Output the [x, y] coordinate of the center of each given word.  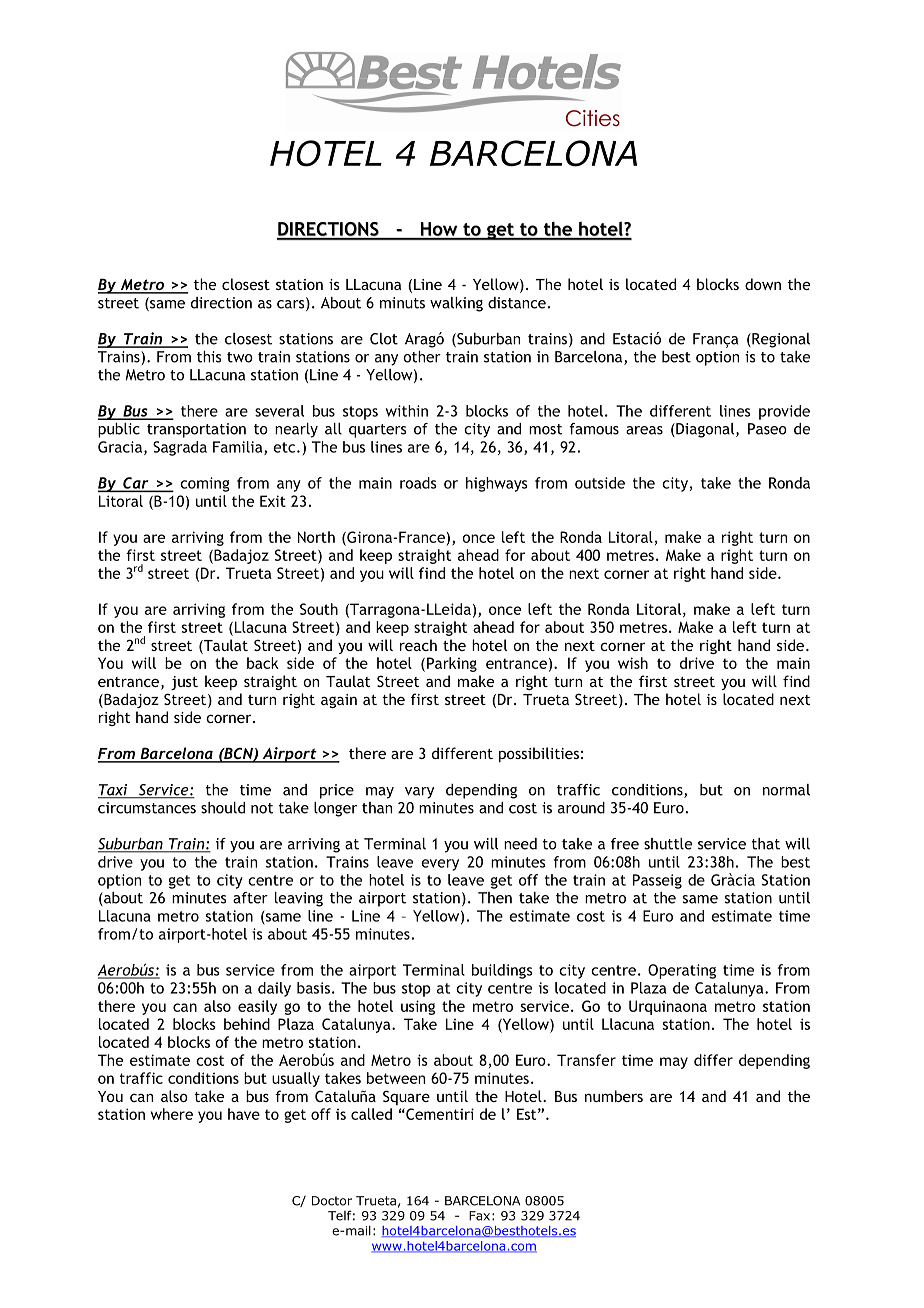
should [223, 808]
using [418, 1007]
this [209, 357]
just [184, 683]
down [763, 284]
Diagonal [705, 430]
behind [247, 1024]
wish [633, 663]
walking [456, 304]
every [440, 865]
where [172, 1114]
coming [205, 484]
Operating [682, 971]
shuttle [668, 844]
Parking [452, 664]
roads [418, 483]
